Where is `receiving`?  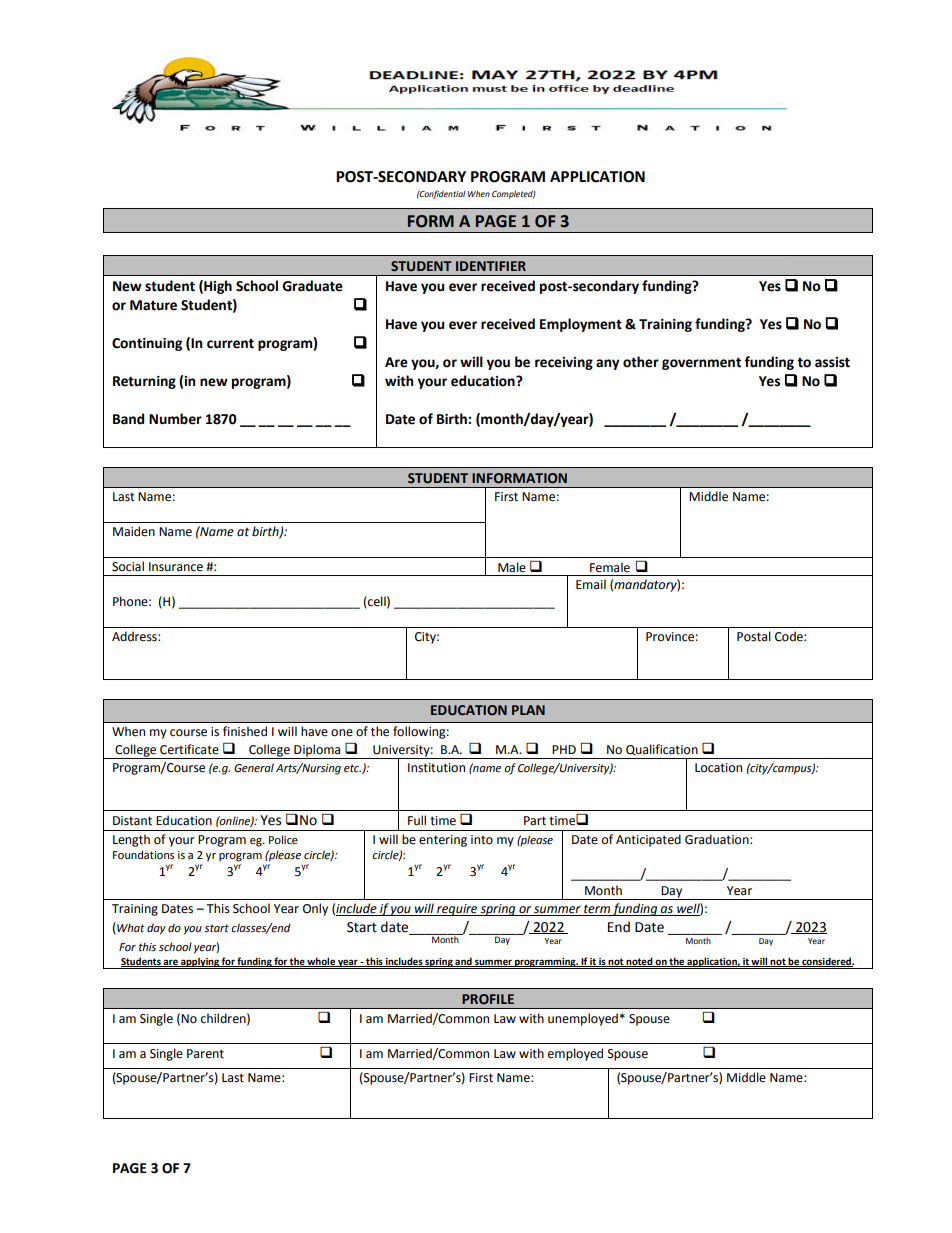 receiving is located at coordinates (564, 363).
